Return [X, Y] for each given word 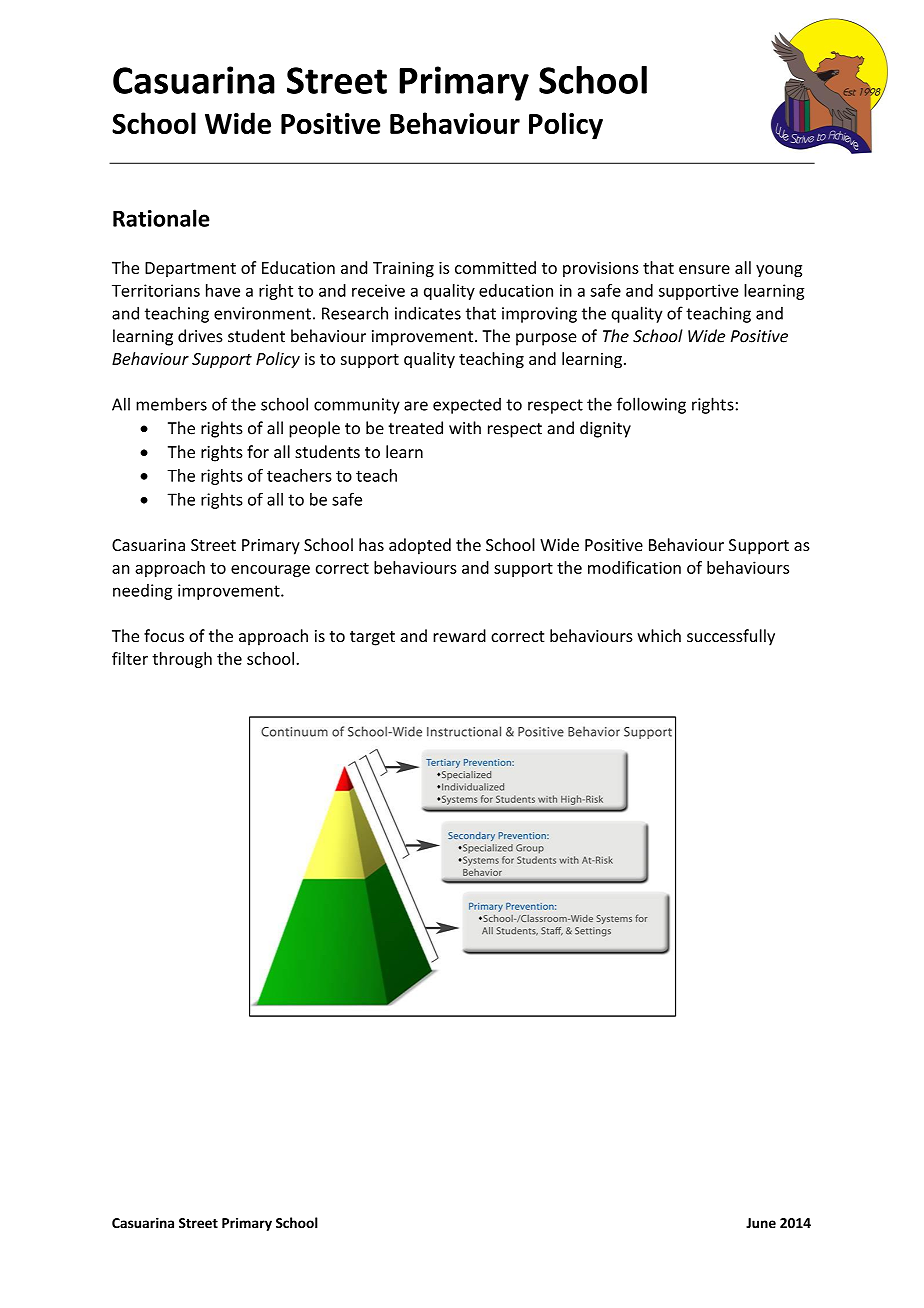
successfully [731, 637]
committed [495, 267]
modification [634, 567]
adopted [420, 546]
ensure [704, 269]
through [182, 660]
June [761, 1223]
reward [459, 635]
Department [190, 269]
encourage [270, 571]
